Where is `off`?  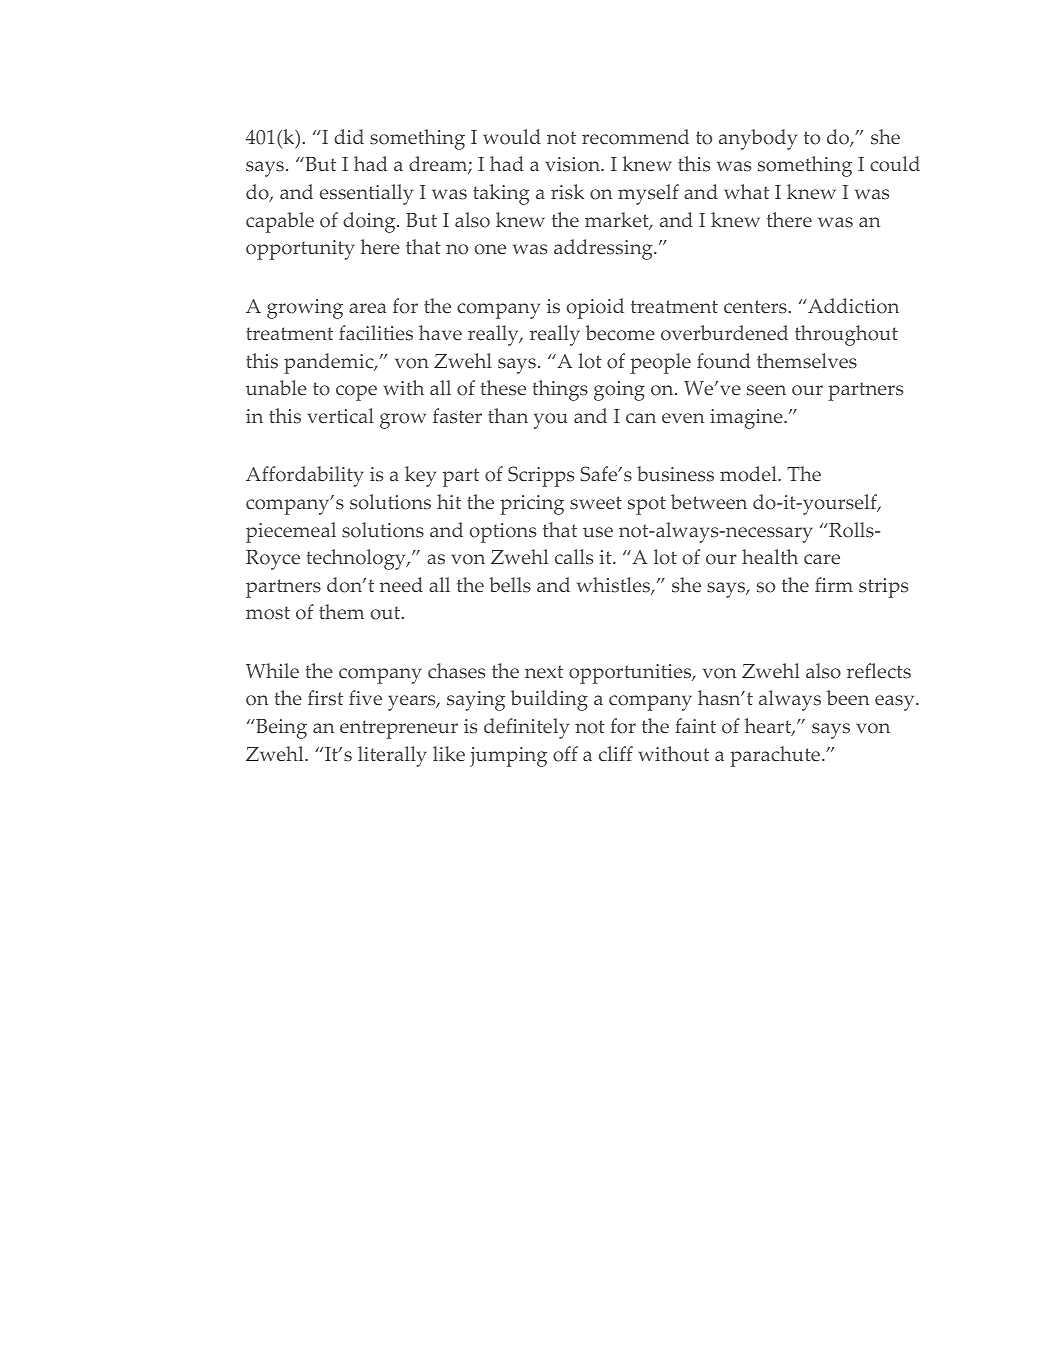
off is located at coordinates (565, 754).
